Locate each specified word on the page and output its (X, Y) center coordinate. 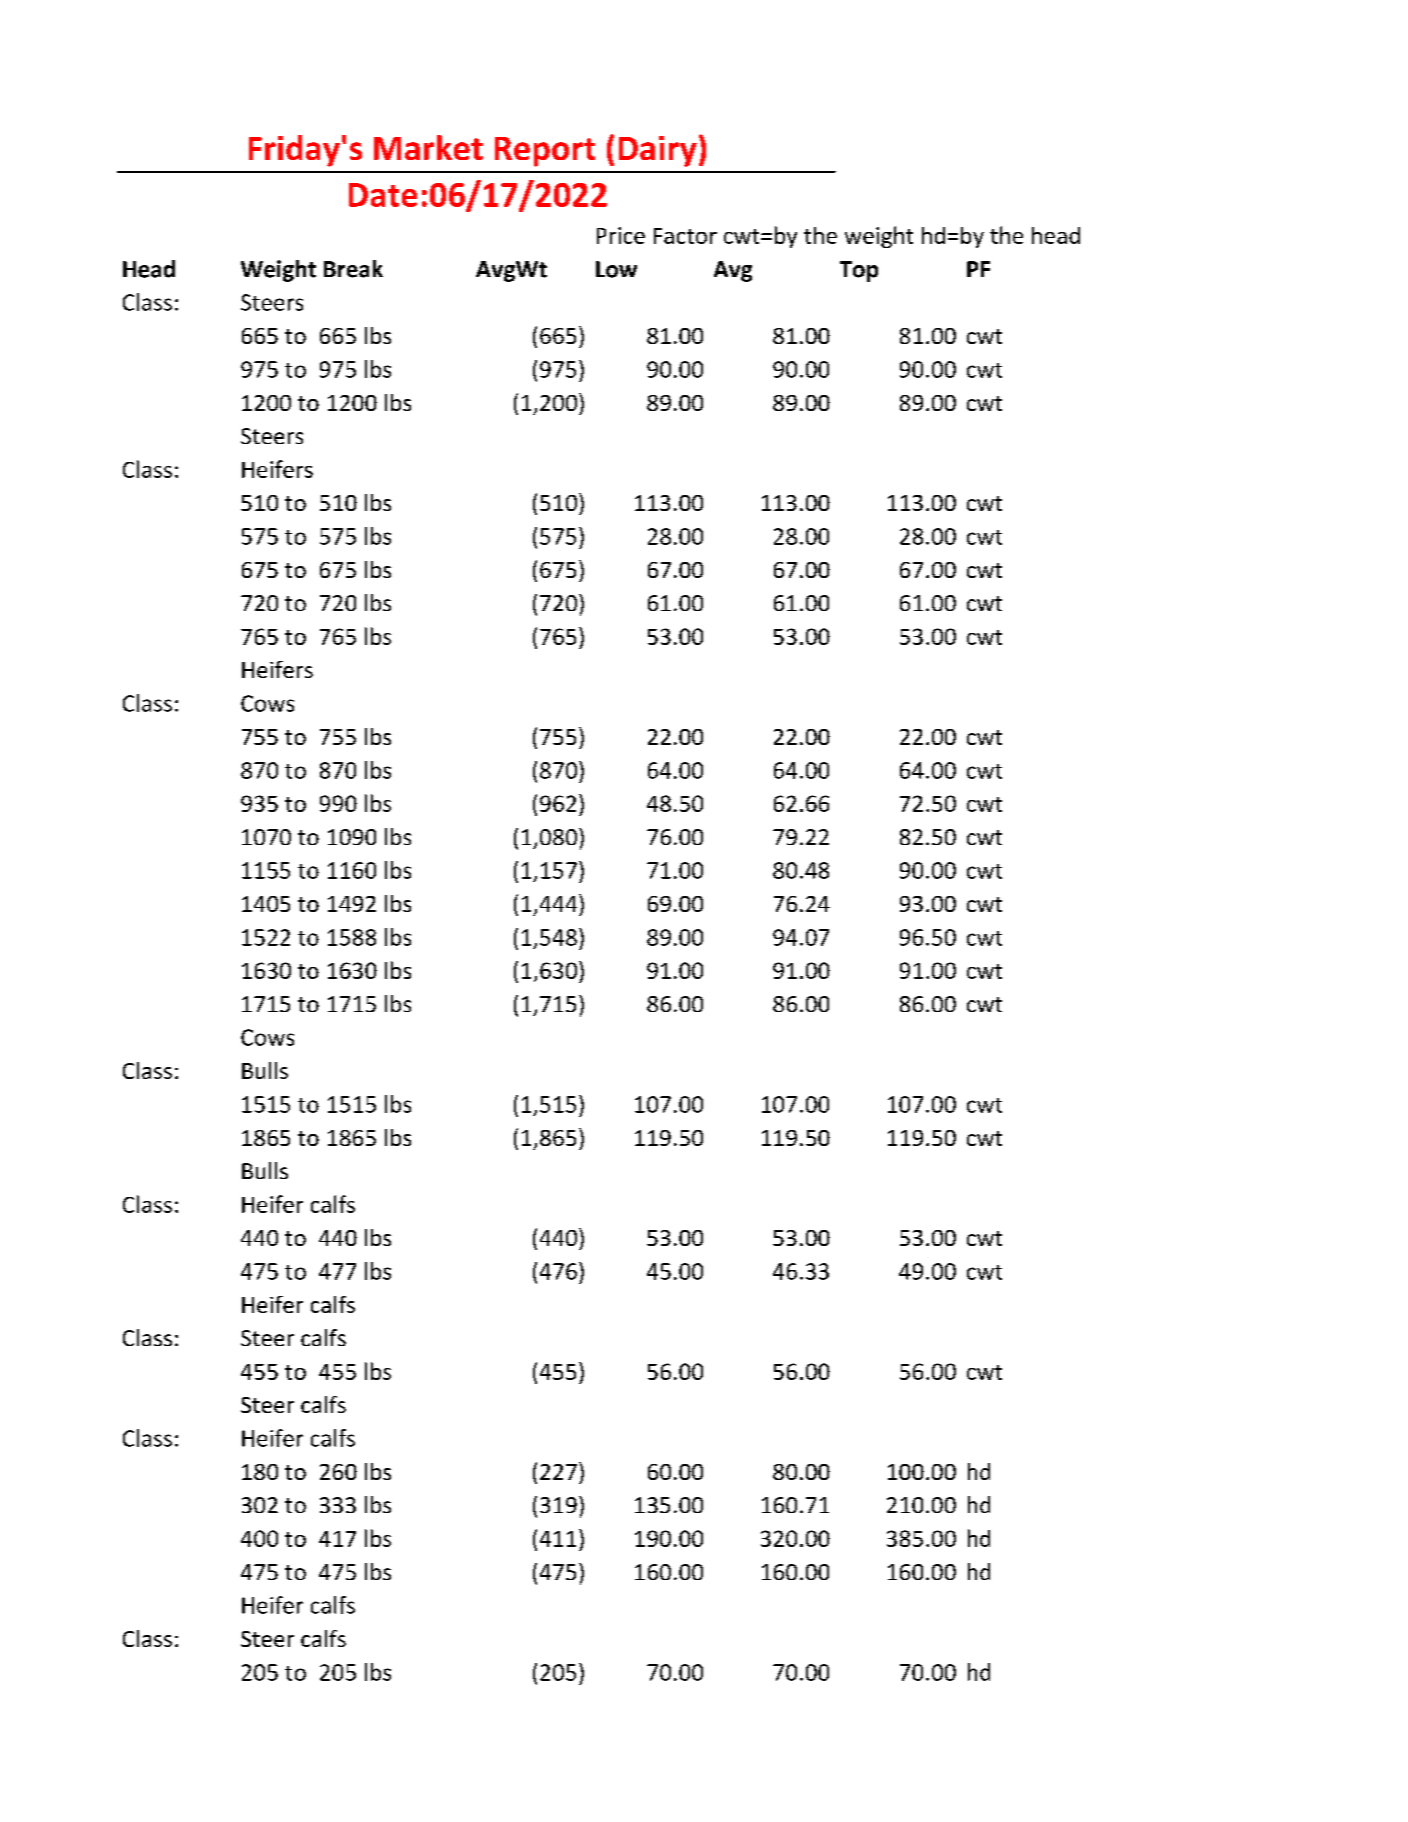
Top (859, 271)
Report (545, 152)
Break (353, 269)
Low (616, 269)
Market (428, 147)
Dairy (658, 151)
